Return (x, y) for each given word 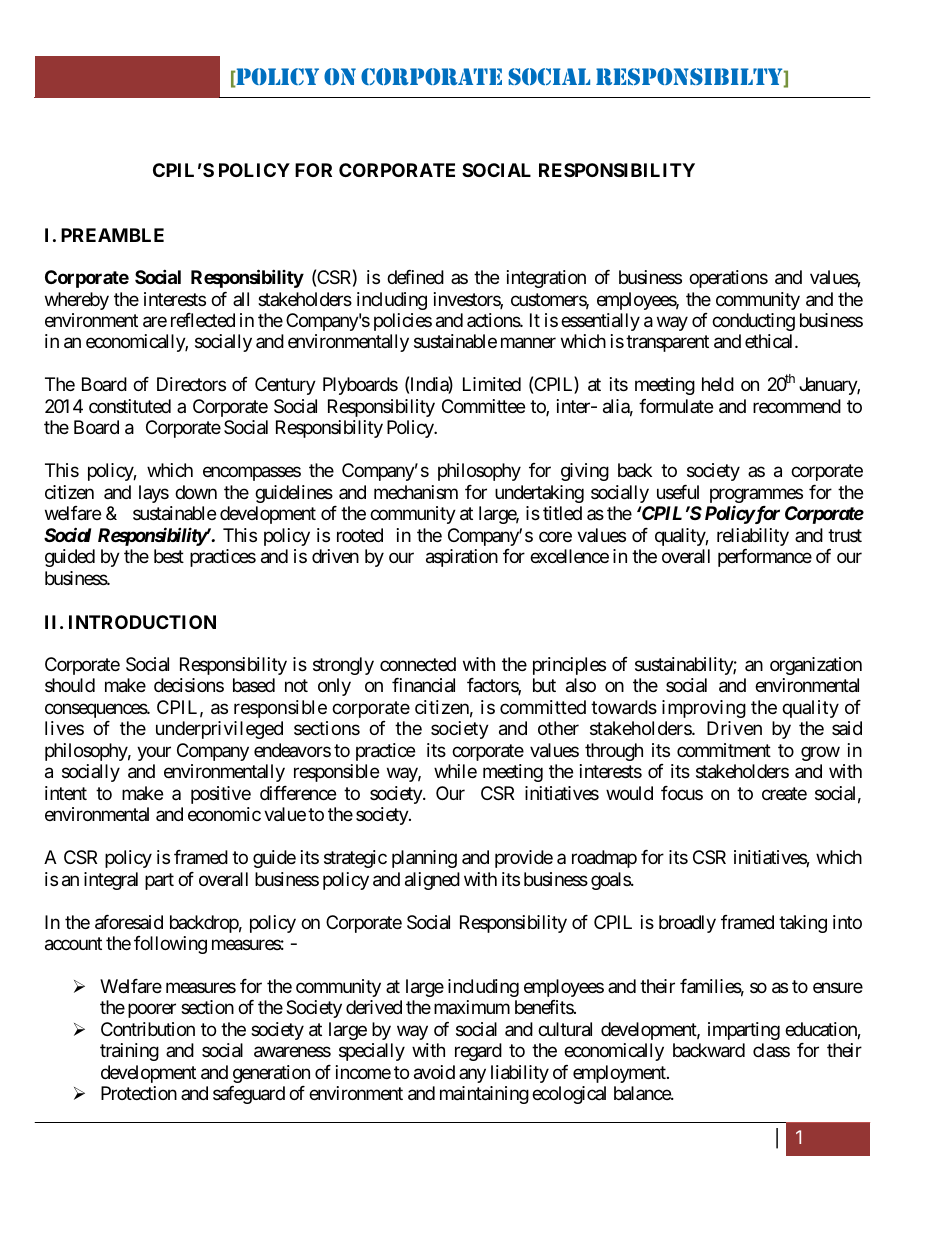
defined (415, 277)
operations (728, 279)
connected (418, 664)
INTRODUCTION (142, 622)
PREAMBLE (112, 235)
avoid (434, 1072)
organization (816, 666)
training (129, 1052)
